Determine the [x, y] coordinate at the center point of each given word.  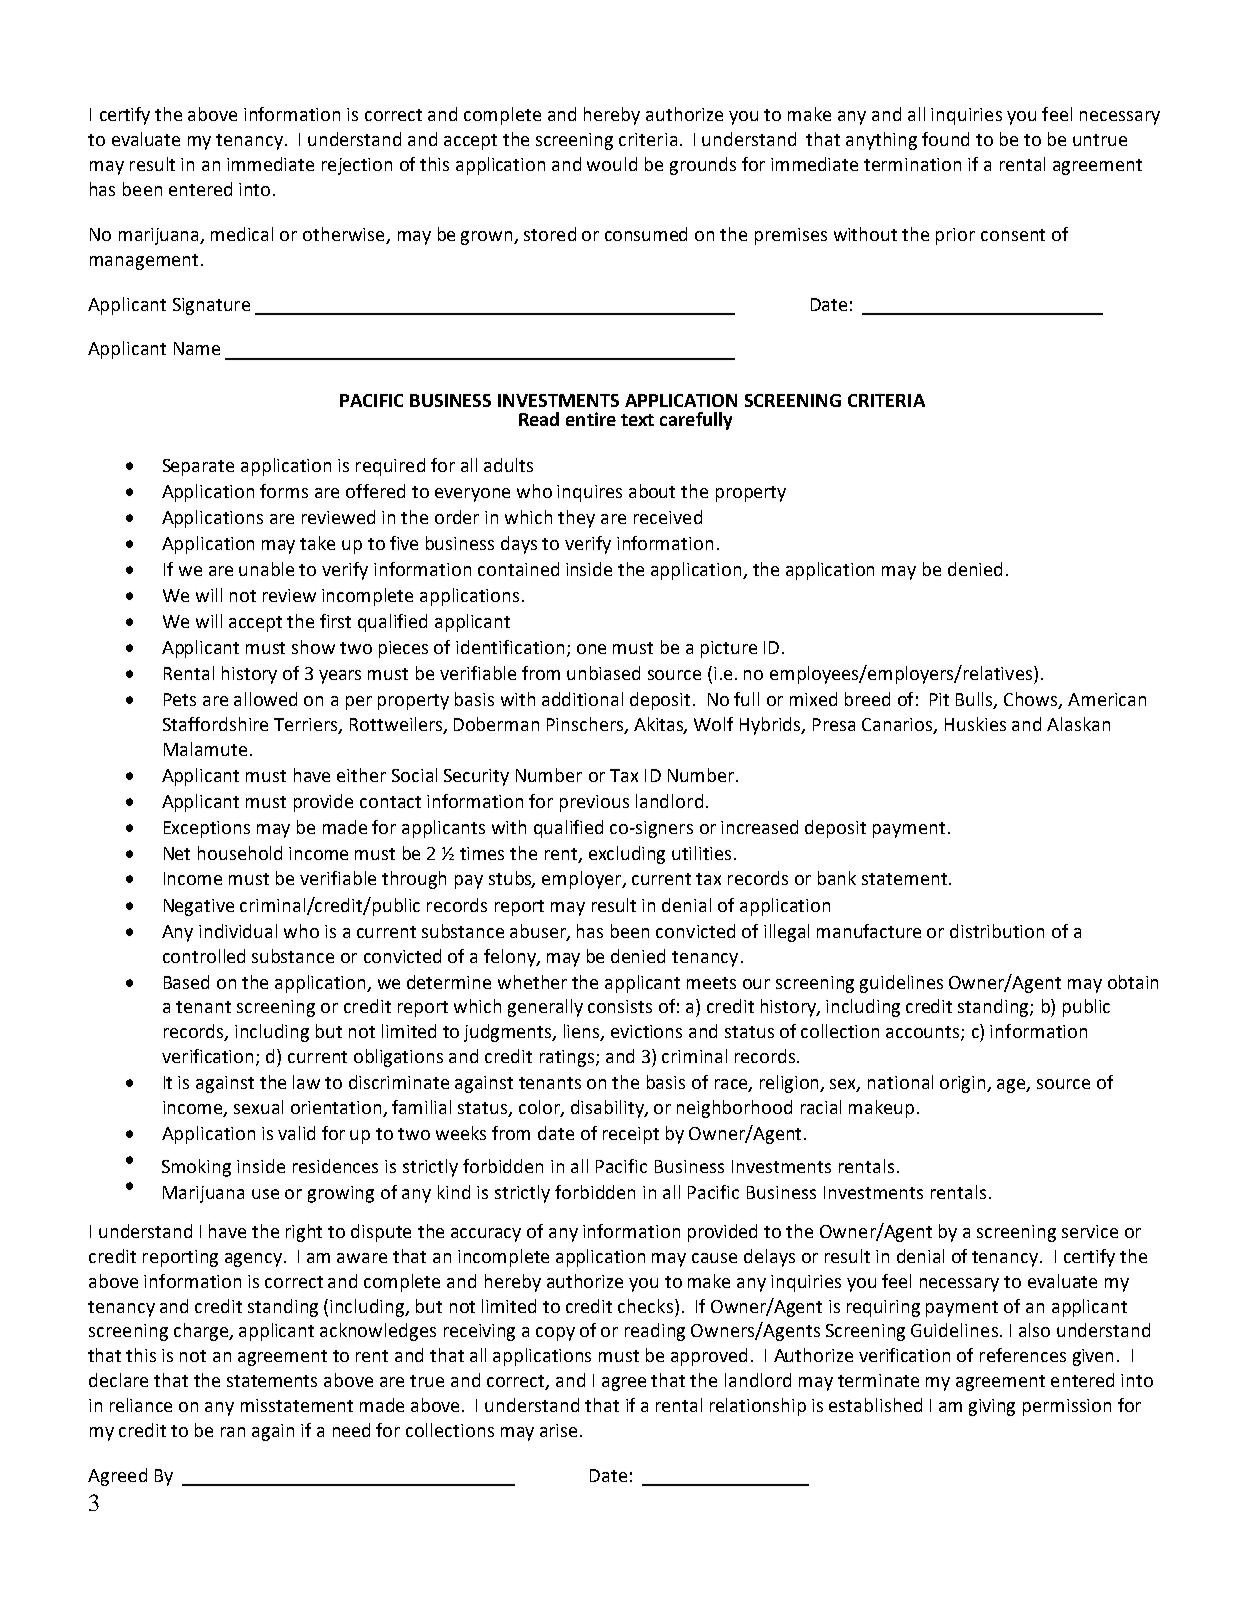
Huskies [975, 724]
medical [242, 234]
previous [594, 803]
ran [233, 1432]
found [945, 139]
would [612, 164]
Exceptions [207, 829]
